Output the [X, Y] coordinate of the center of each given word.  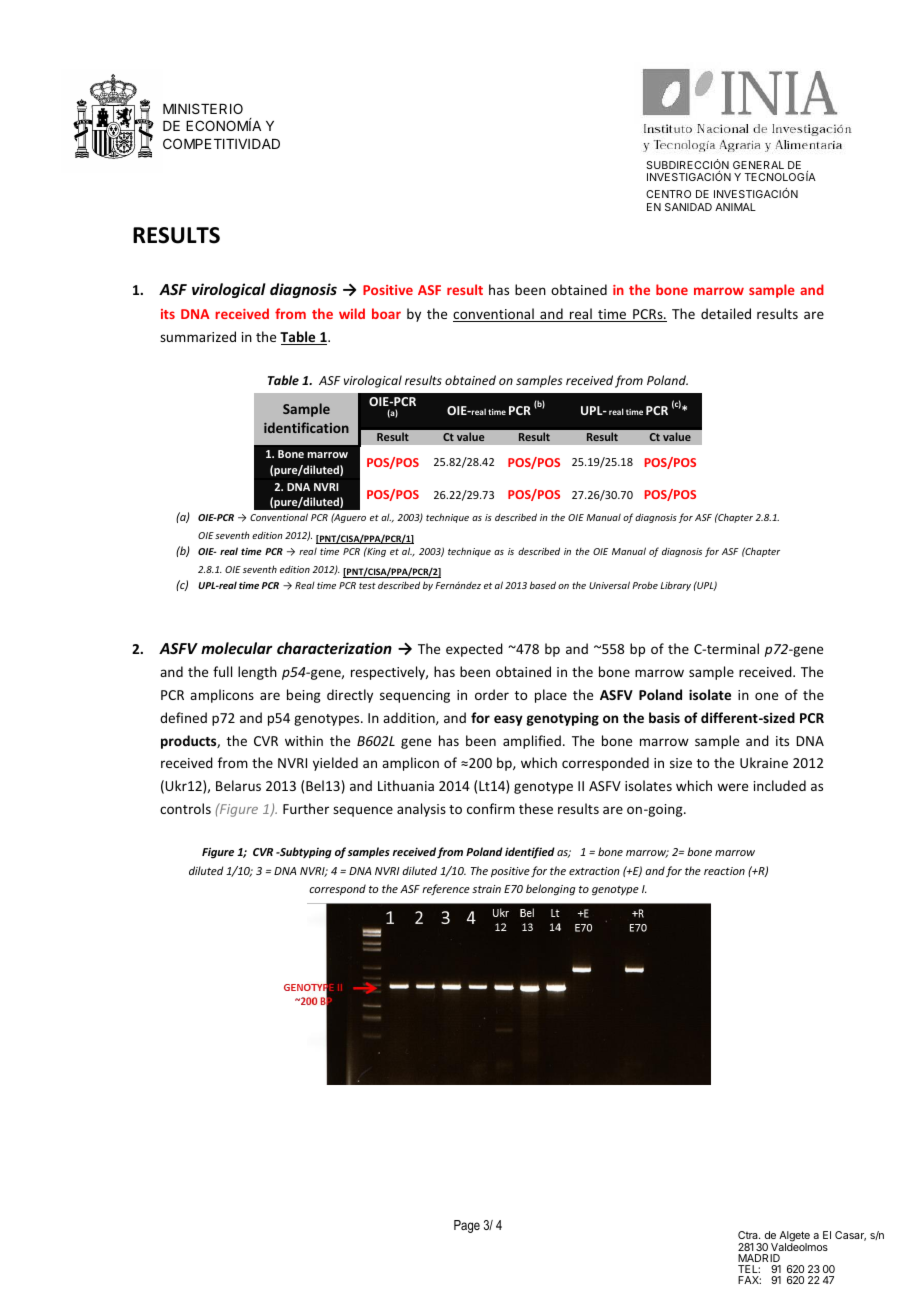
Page [467, 1226]
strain [486, 889]
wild [352, 313]
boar [386, 313]
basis [664, 717]
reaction [724, 871]
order [492, 694]
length [257, 673]
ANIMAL [735, 207]
